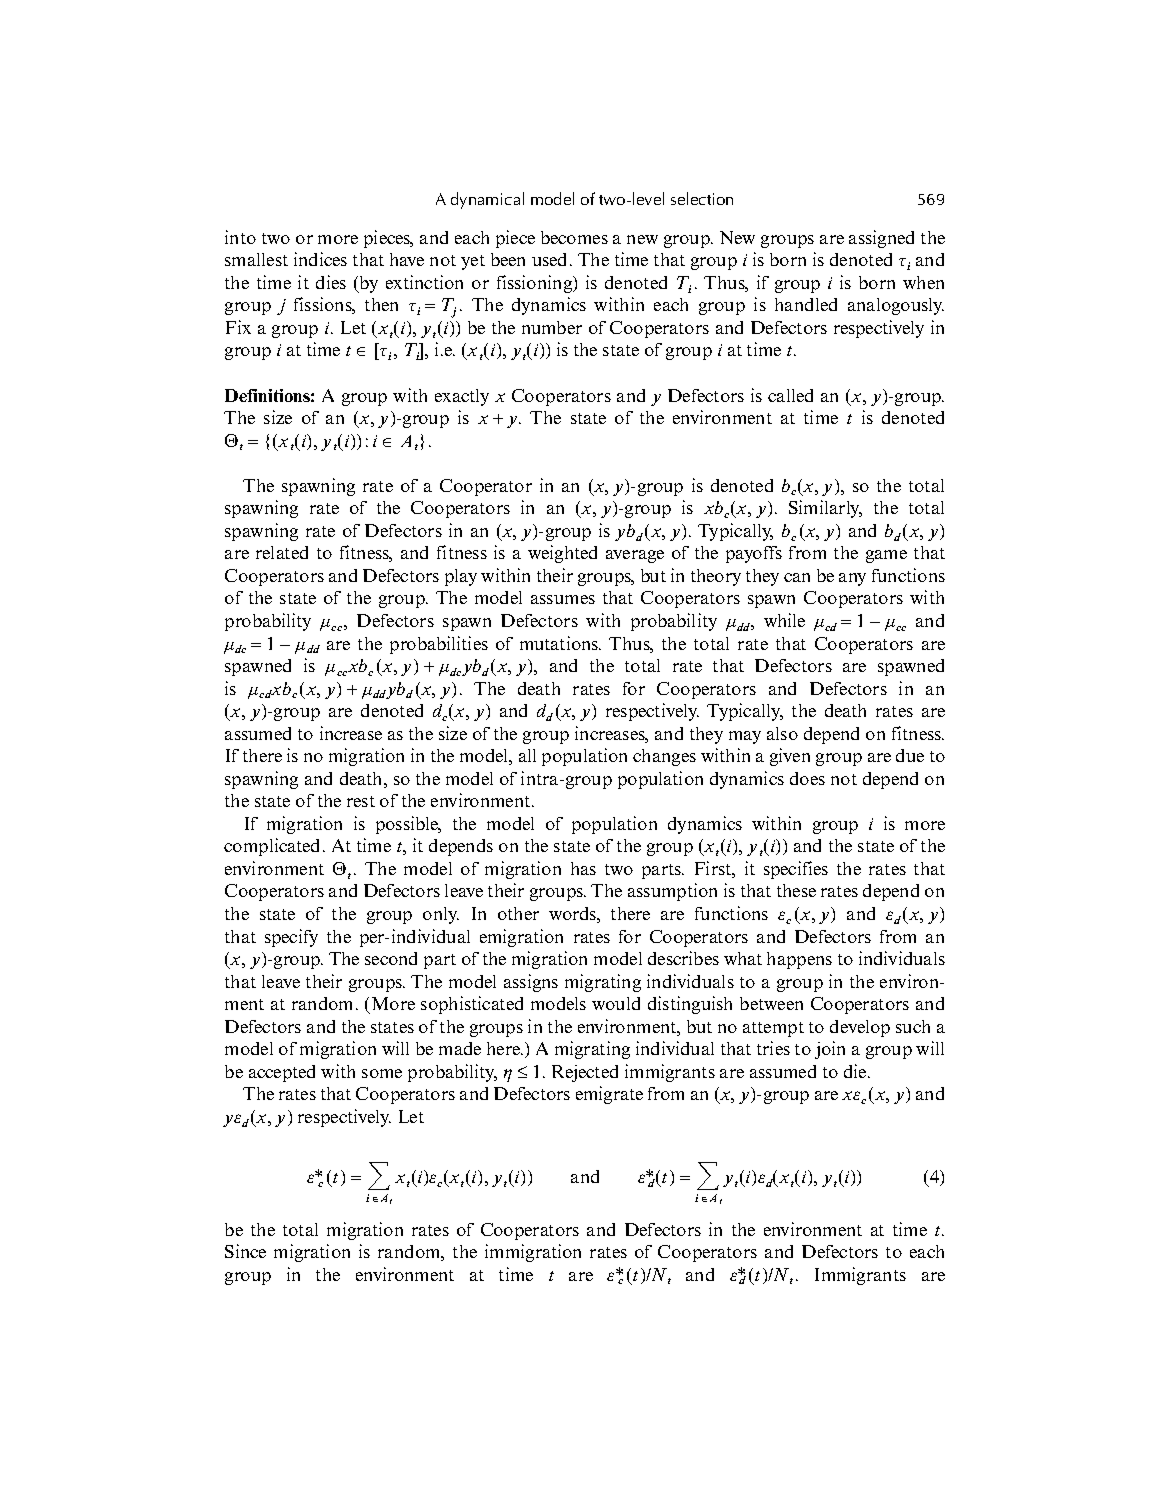 Image resolution: width=1149 pixels, height=1486 pixels. I want to click on changes, so click(664, 757).
